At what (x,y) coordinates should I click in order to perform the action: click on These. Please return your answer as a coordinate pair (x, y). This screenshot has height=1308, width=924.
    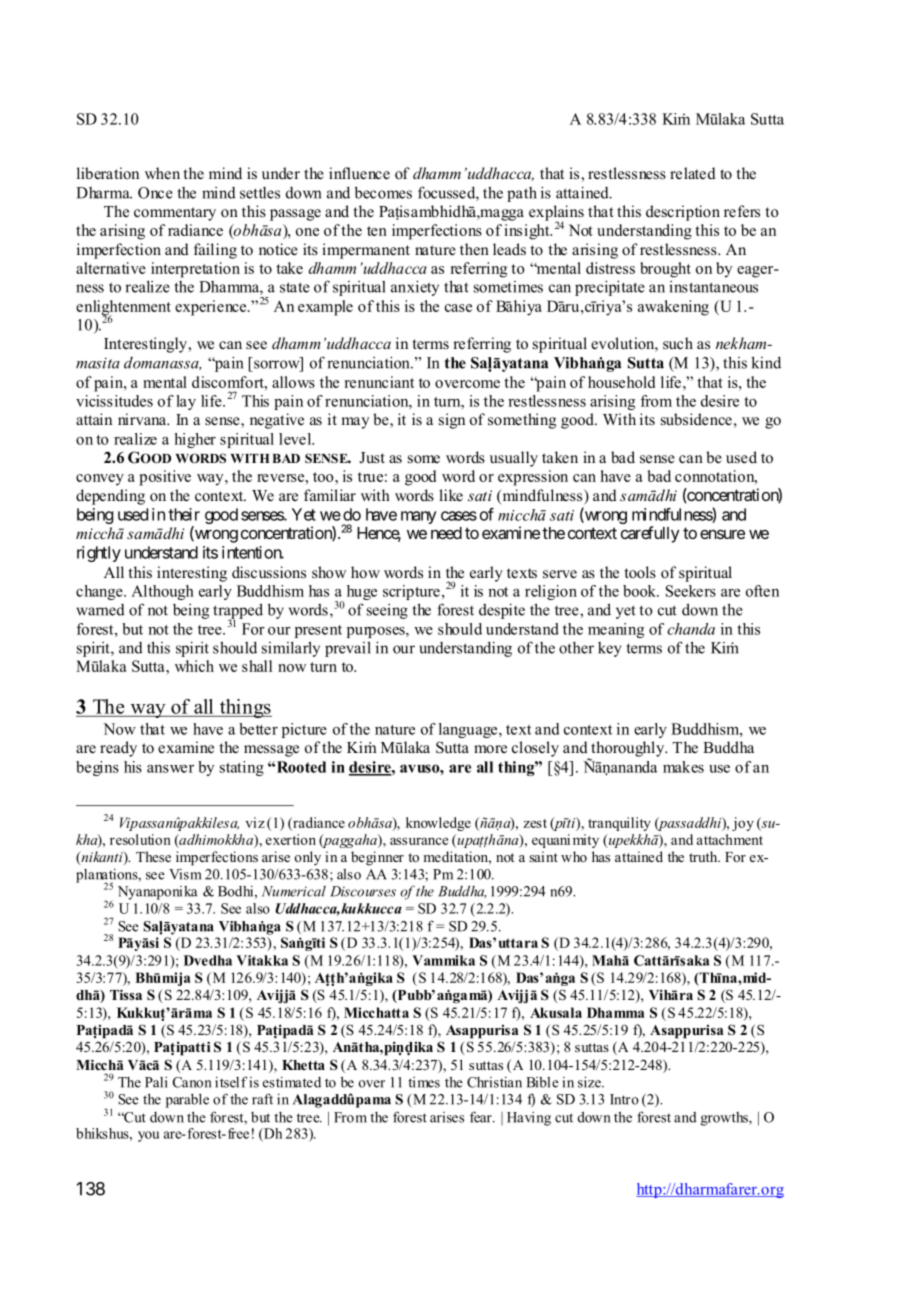
    Looking at the image, I should click on (153, 856).
